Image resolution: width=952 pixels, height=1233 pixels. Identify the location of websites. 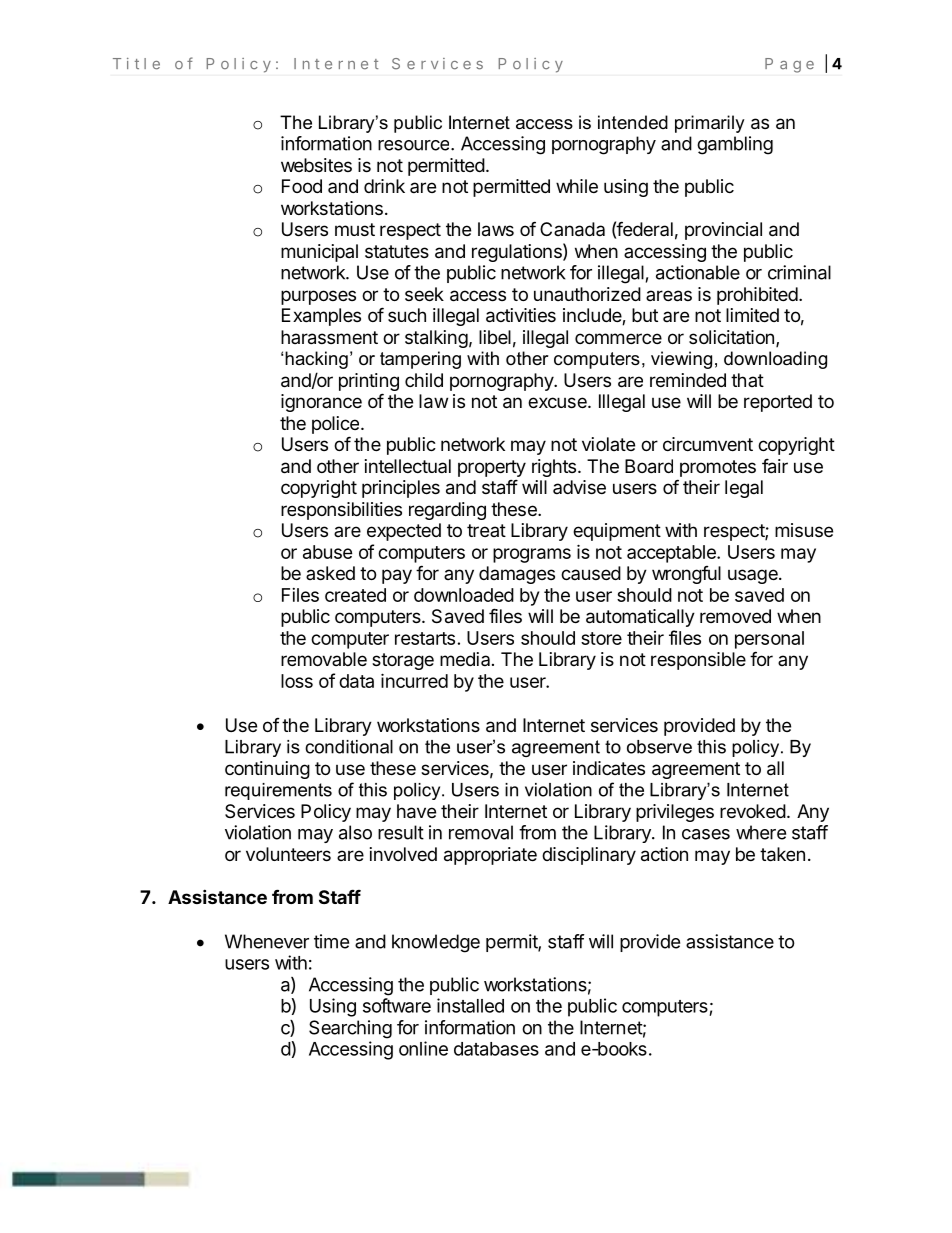
(316, 165).
